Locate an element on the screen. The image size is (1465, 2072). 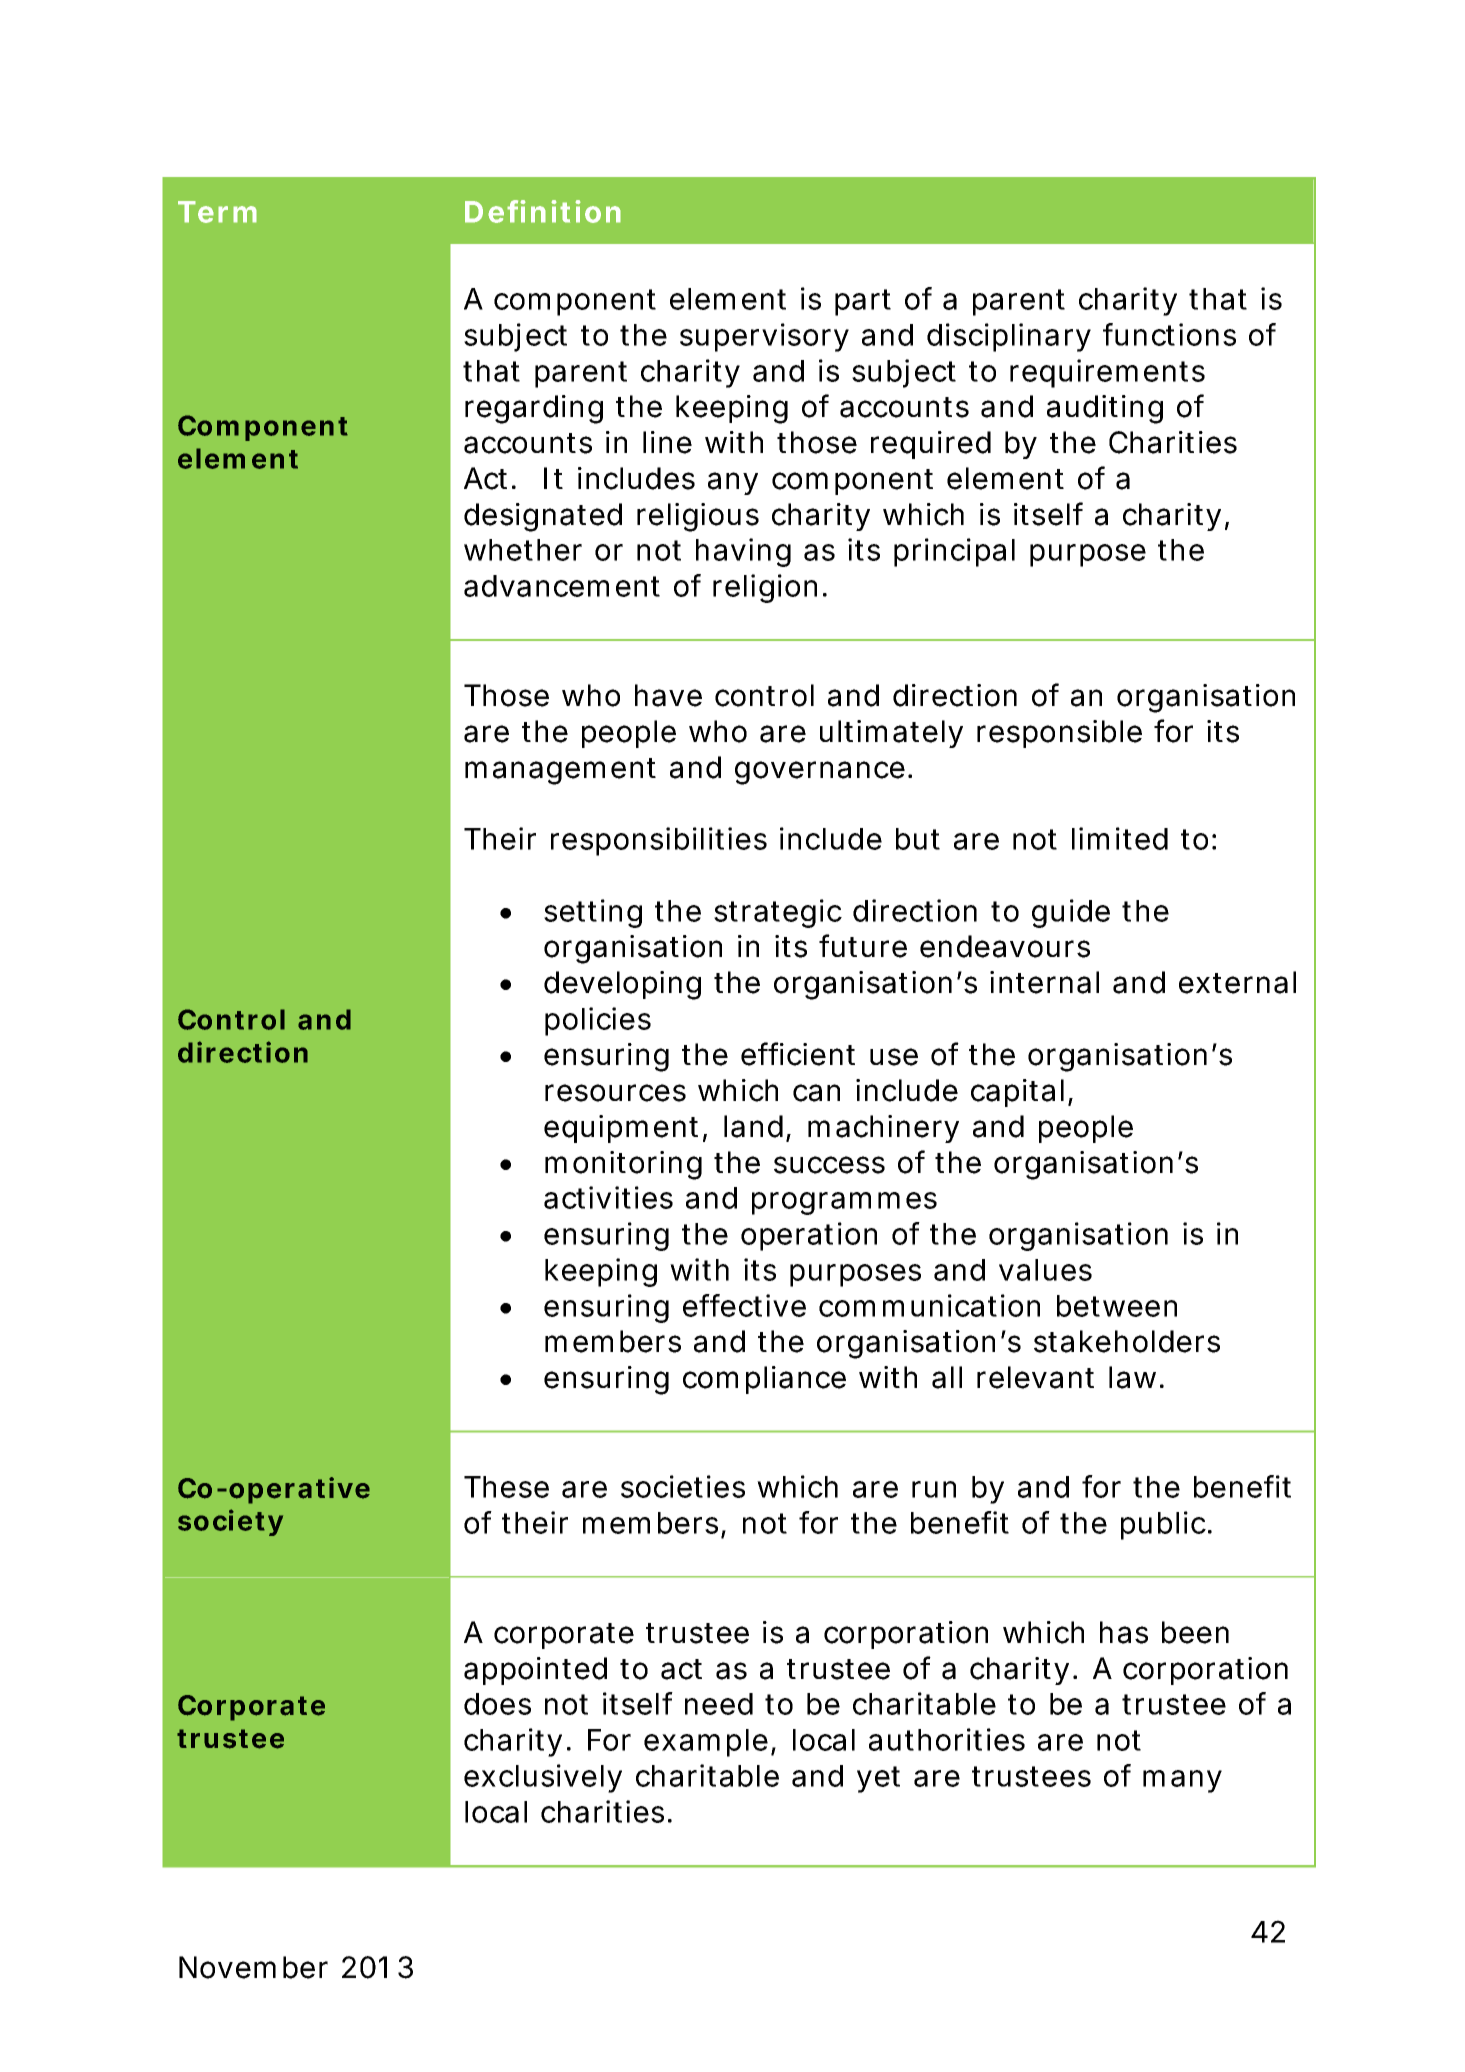
many is located at coordinates (1182, 1781).
